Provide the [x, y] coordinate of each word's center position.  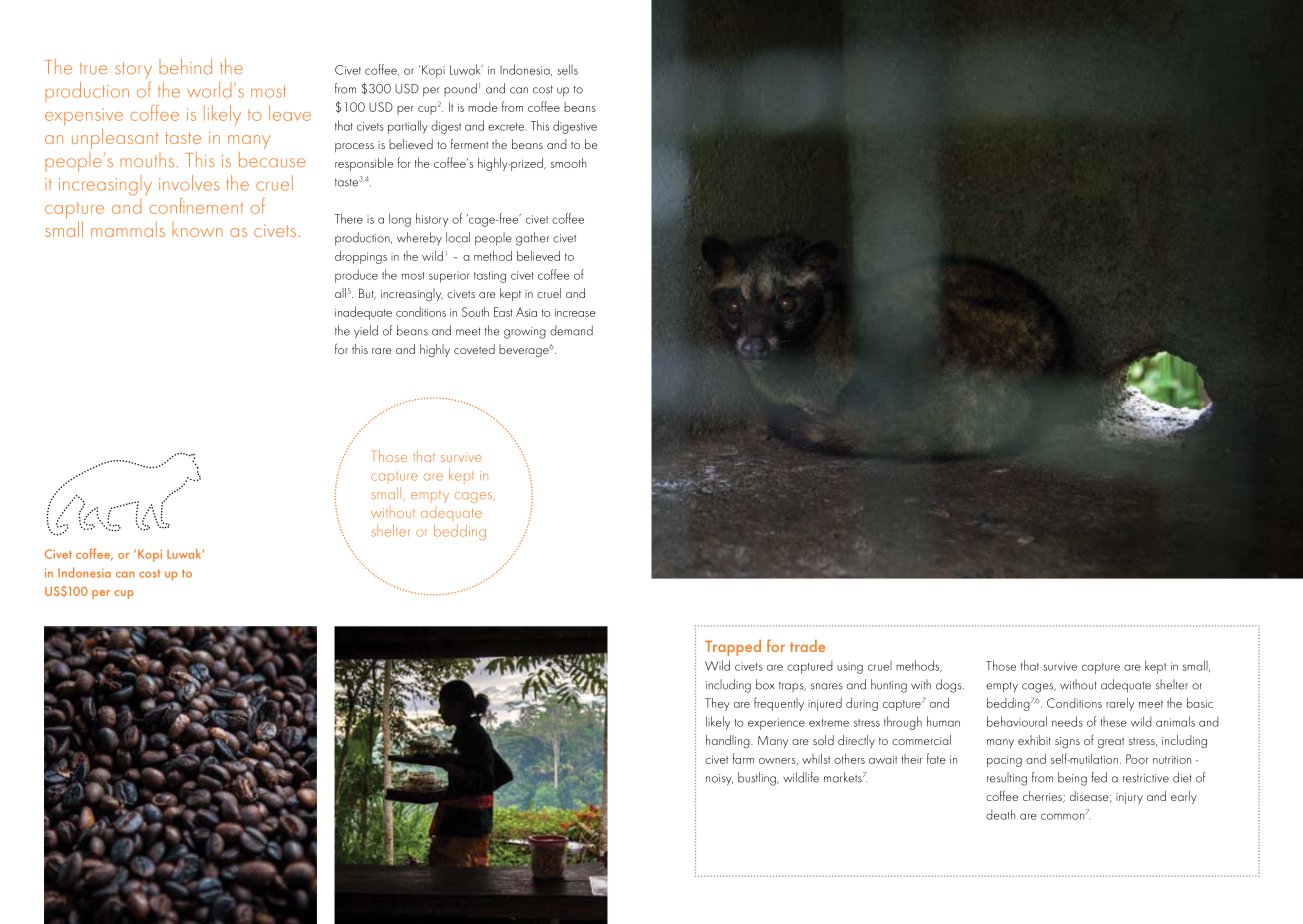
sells [567, 69]
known [197, 229]
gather [532, 239]
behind [185, 67]
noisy [719, 780]
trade [807, 646]
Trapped [733, 647]
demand [571, 330]
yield [366, 332]
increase [575, 312]
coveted [474, 349]
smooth [568, 163]
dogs [950, 686]
